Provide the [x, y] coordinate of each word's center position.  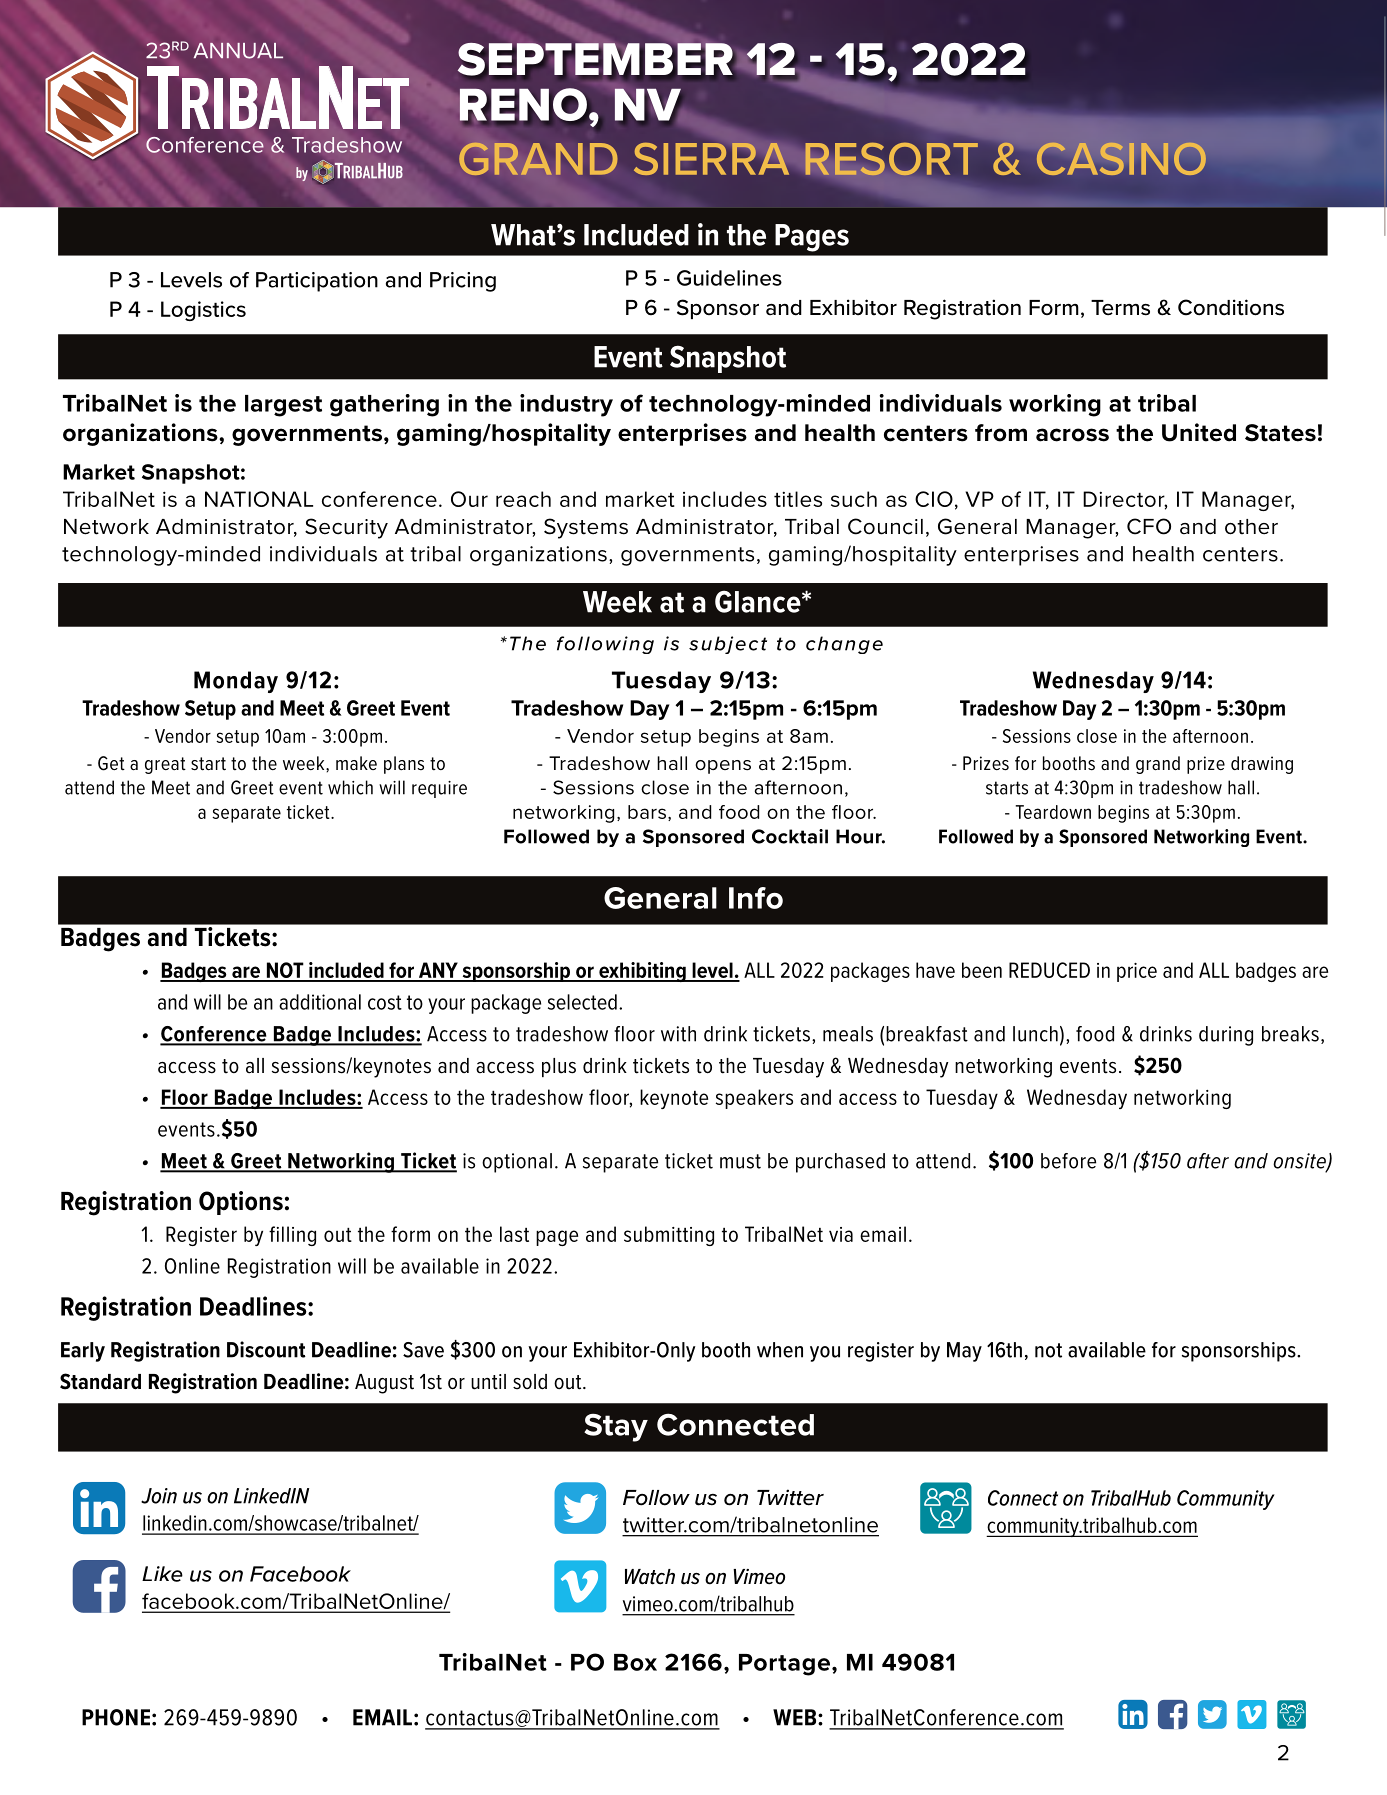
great [165, 765]
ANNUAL [238, 51]
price [1137, 972]
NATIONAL [259, 499]
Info [756, 898]
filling [292, 1236]
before [1068, 1161]
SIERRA [711, 159]
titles [798, 499]
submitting [669, 1236]
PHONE [116, 1717]
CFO [1149, 526]
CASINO [1121, 159]
